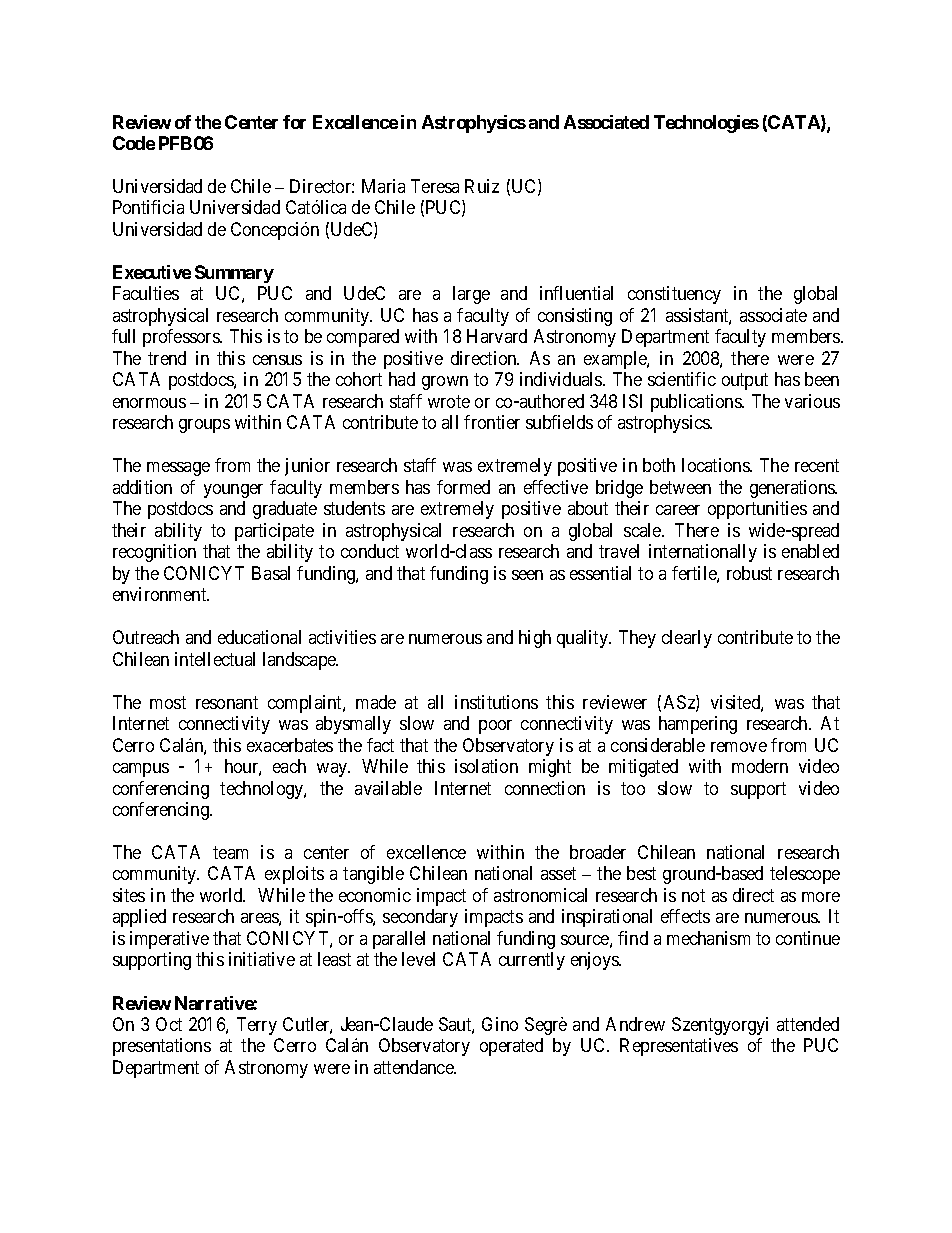 The height and width of the screenshot is (1233, 952). What do you see at coordinates (161, 594) in the screenshot?
I see `environment` at bounding box center [161, 594].
